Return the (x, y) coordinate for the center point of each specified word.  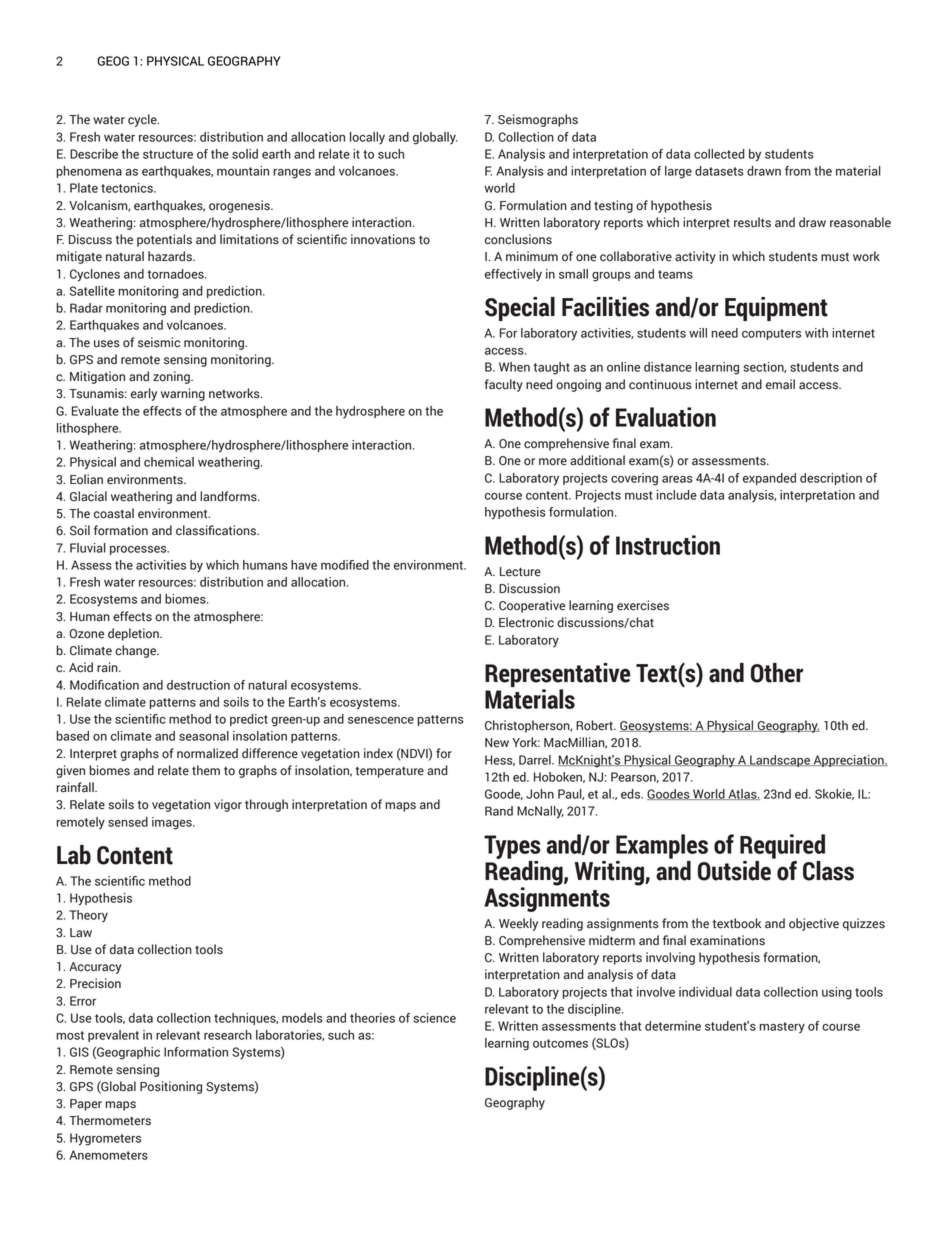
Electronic (526, 622)
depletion (134, 634)
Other (777, 673)
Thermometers (110, 1120)
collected (719, 154)
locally (367, 138)
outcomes (560, 1043)
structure (168, 154)
